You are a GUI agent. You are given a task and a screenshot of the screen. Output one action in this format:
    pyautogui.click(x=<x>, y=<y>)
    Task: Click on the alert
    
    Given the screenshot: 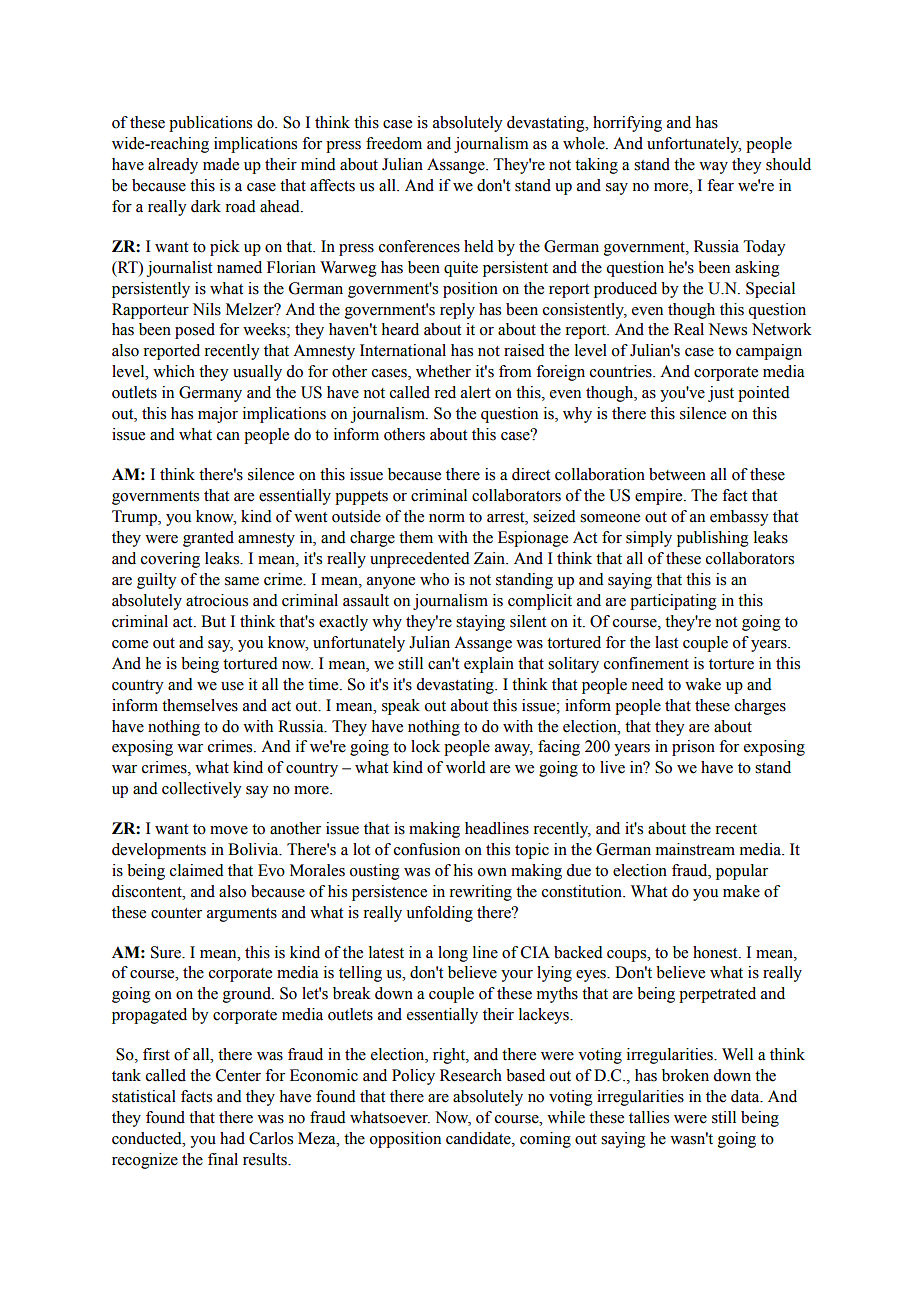 What is the action you would take?
    pyautogui.click(x=476, y=392)
